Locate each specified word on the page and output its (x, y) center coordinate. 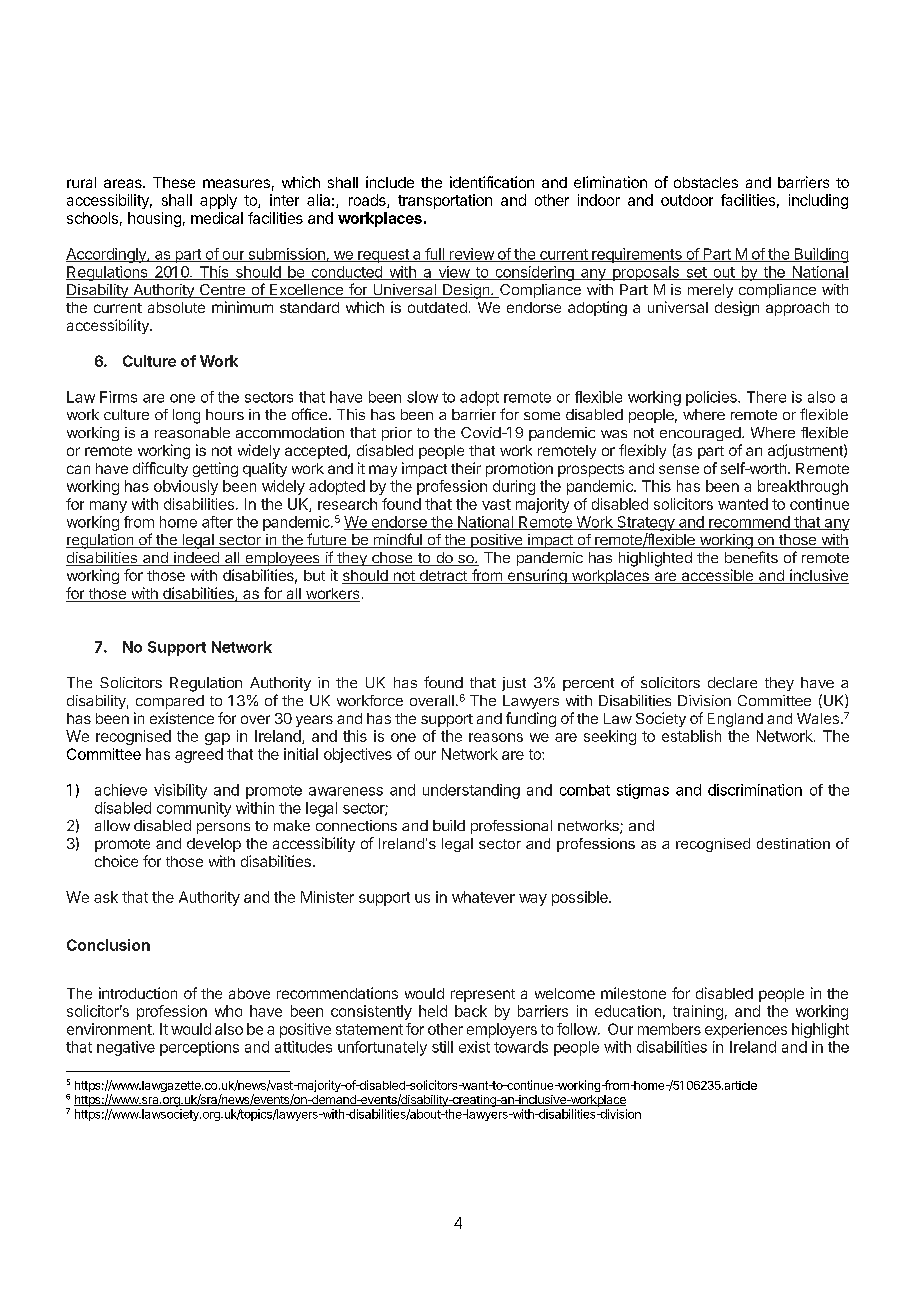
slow (422, 397)
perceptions (199, 1048)
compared (170, 702)
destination (793, 843)
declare (732, 682)
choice (116, 861)
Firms (118, 397)
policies (712, 398)
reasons (496, 737)
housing (154, 219)
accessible (717, 576)
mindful (397, 540)
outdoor (687, 200)
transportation (445, 201)
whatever (483, 897)
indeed (196, 559)
